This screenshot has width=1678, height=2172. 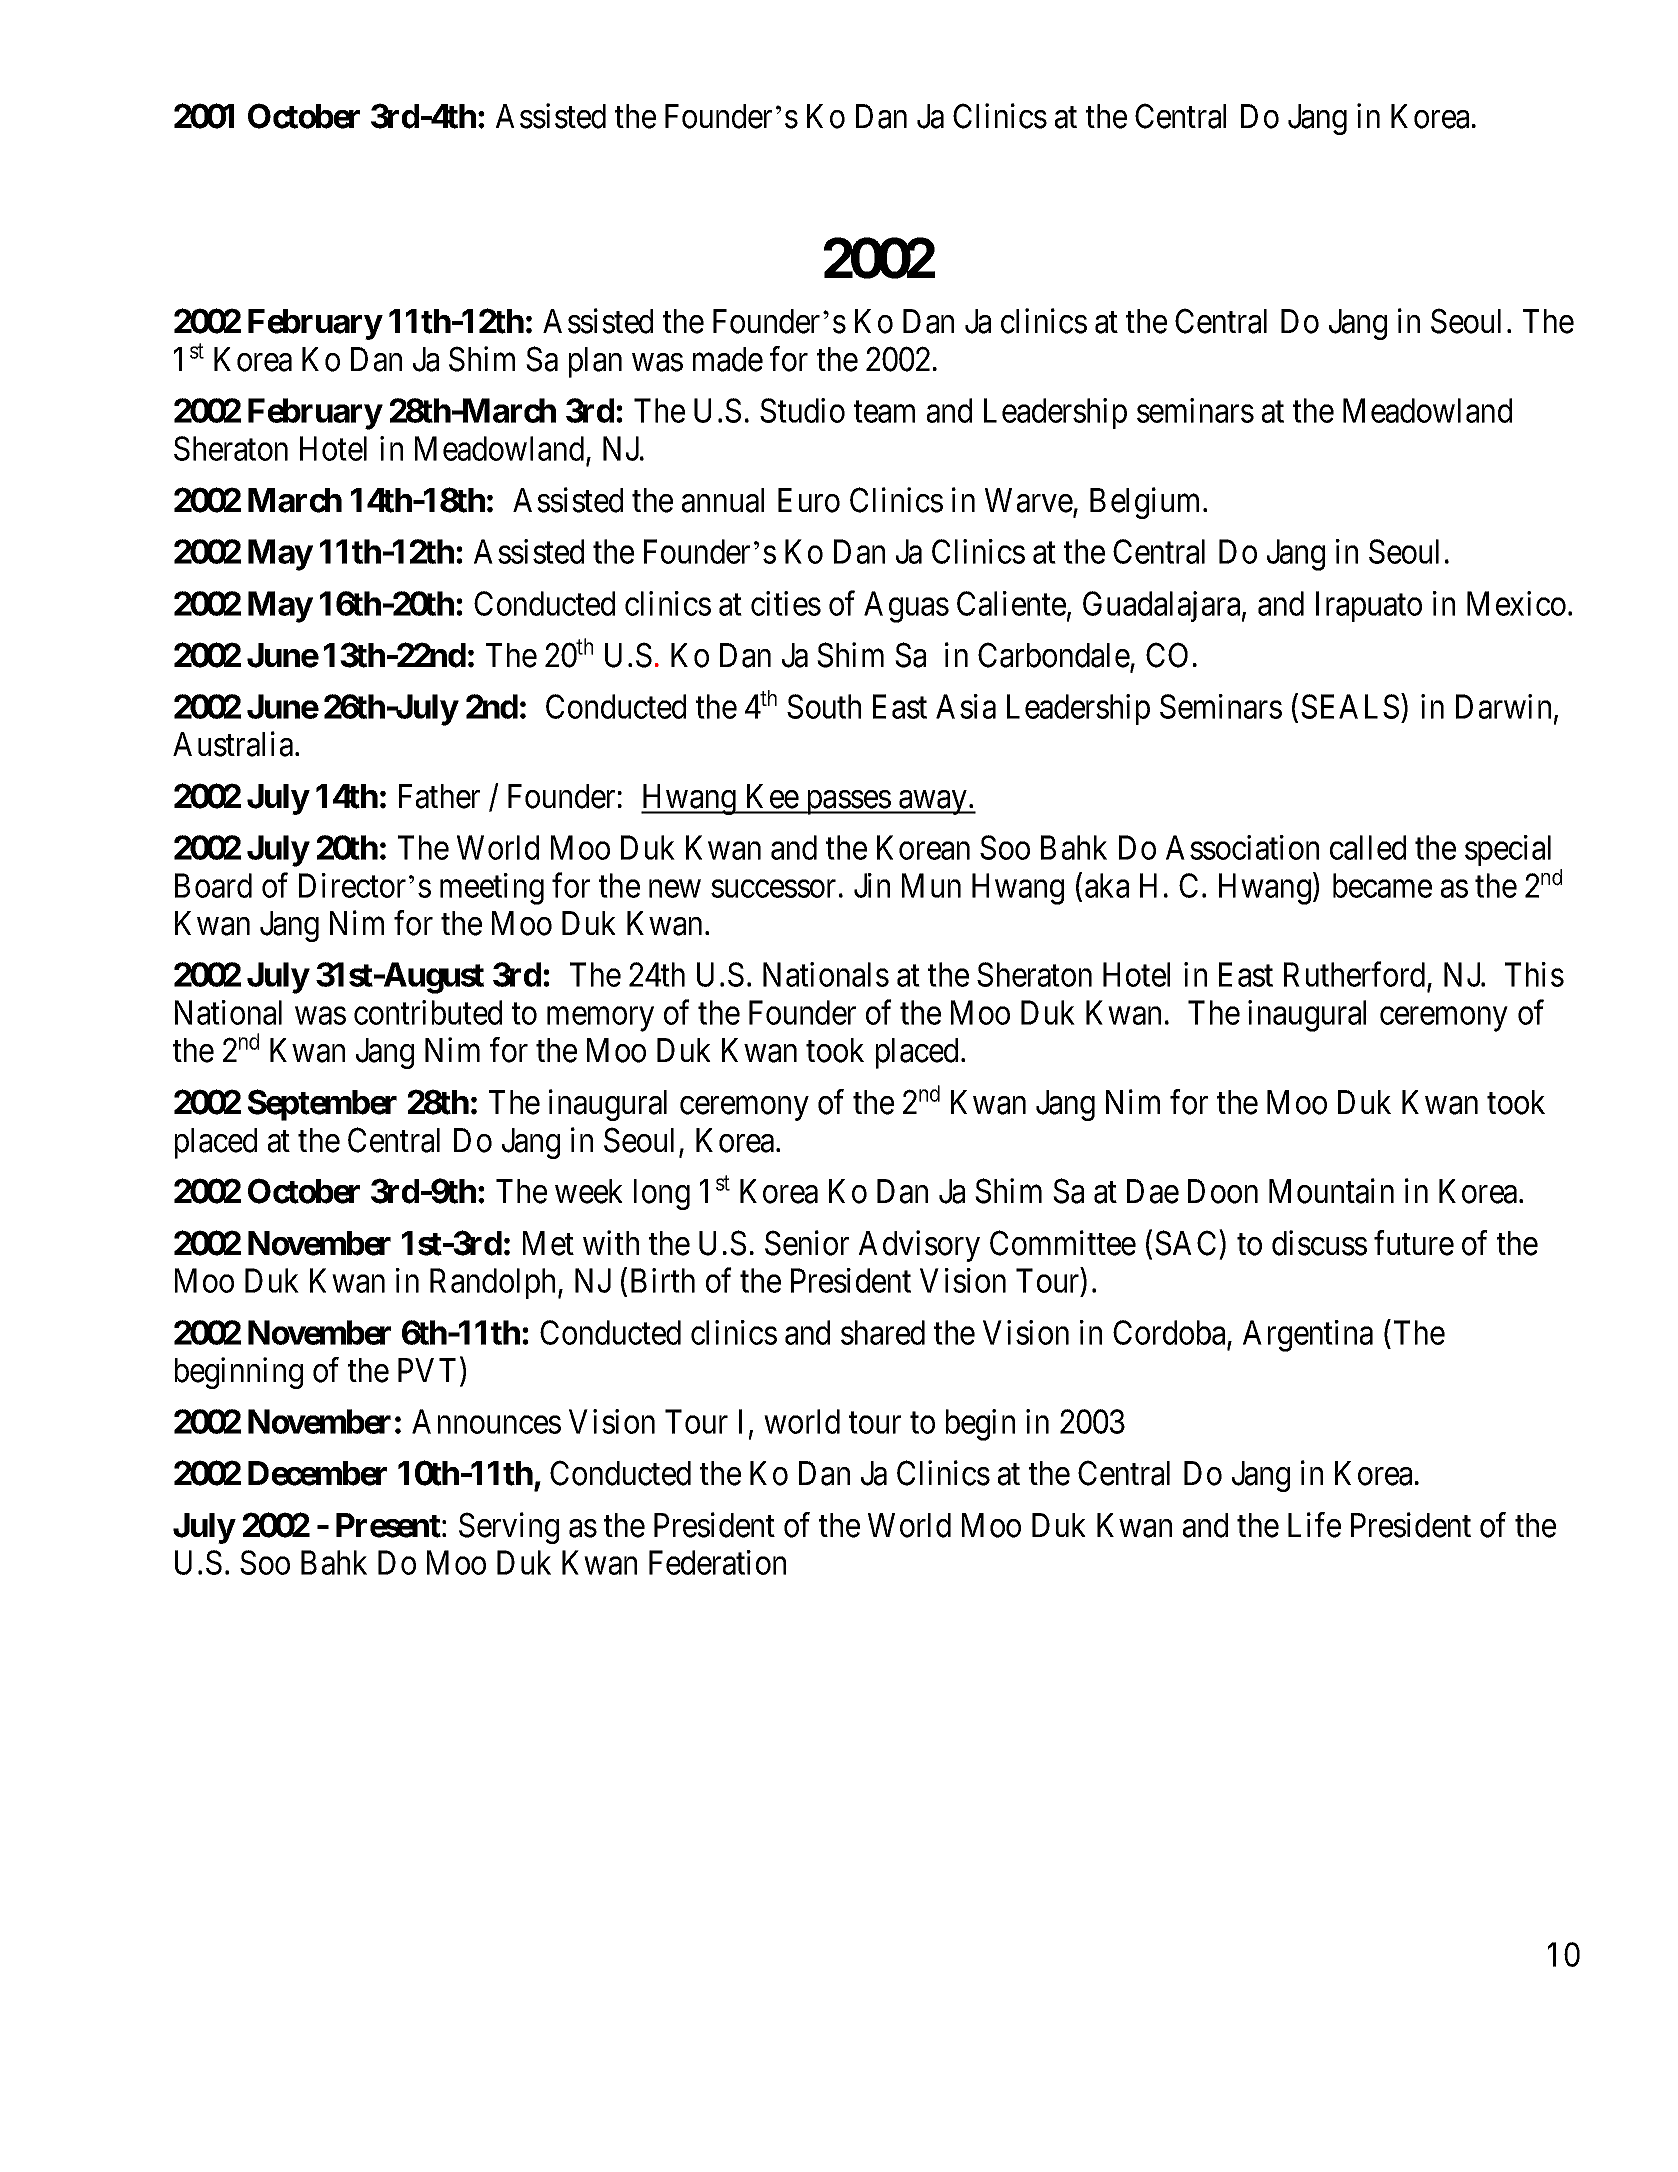 I want to click on Australia, so click(x=234, y=744).
